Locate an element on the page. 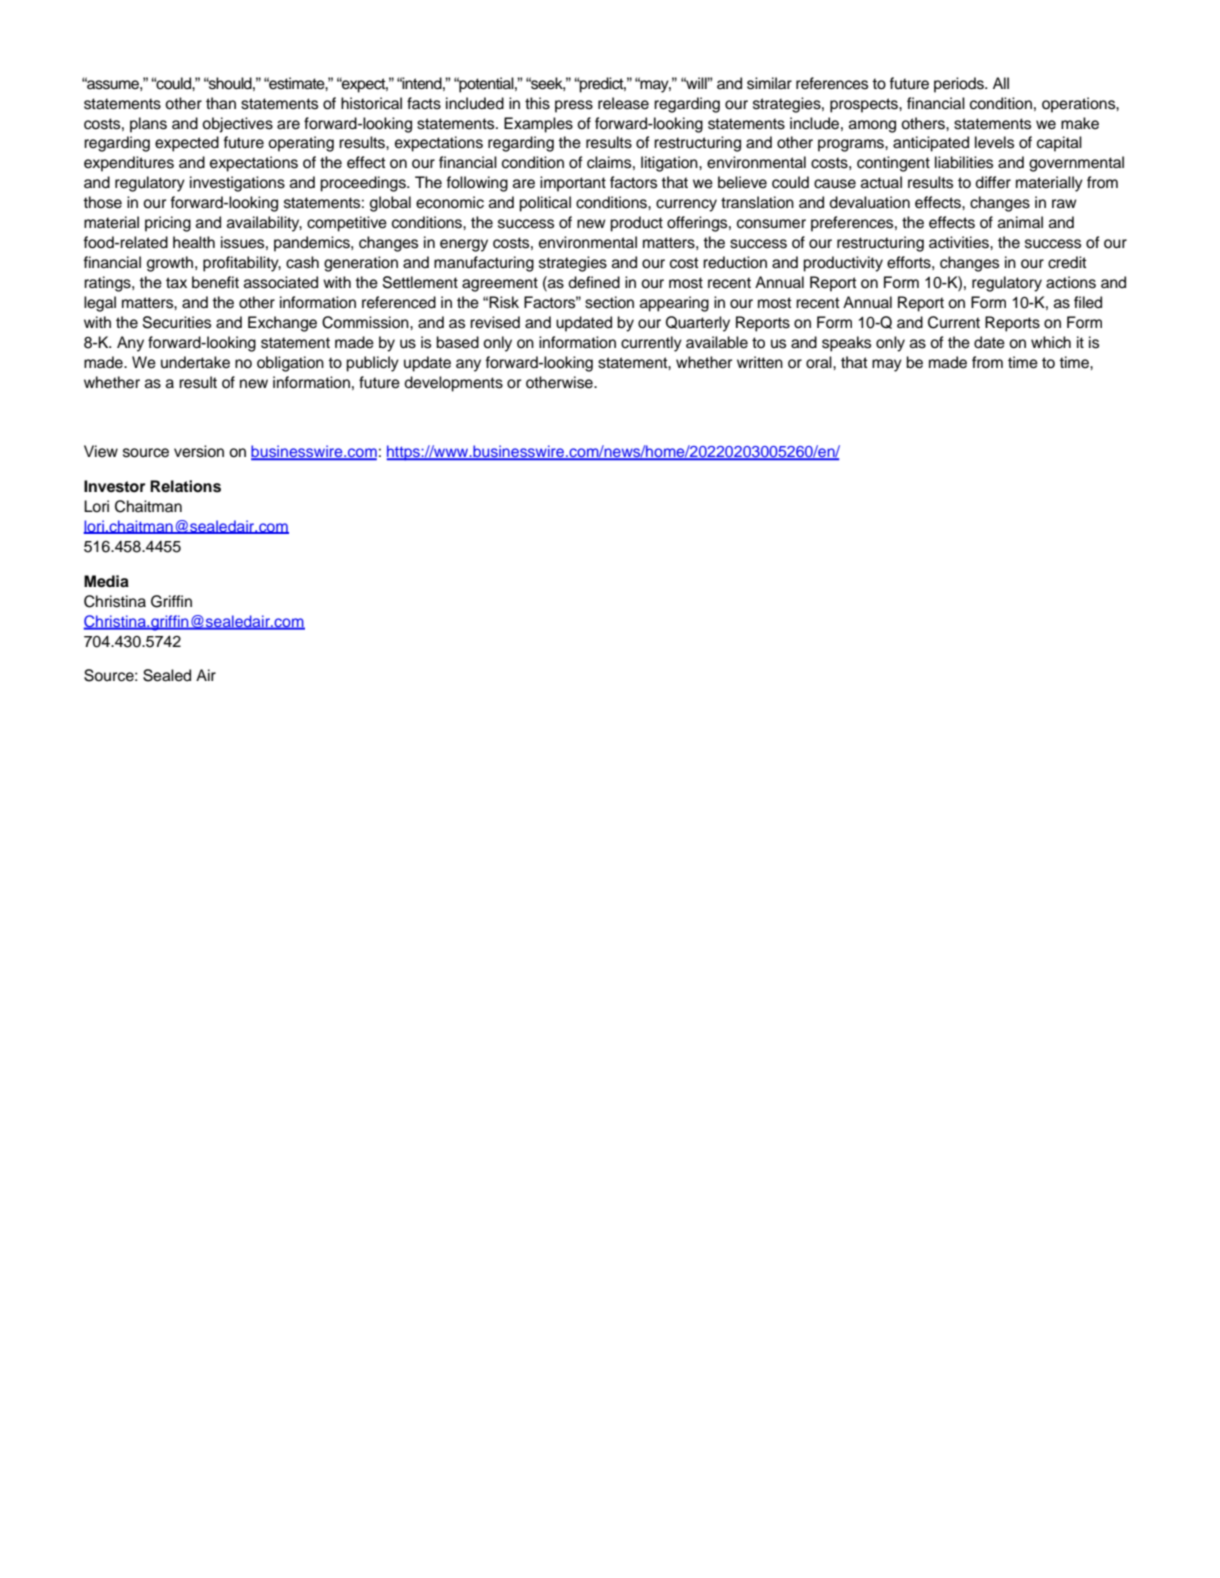 The width and height of the page is (1220, 1578). periods is located at coordinates (960, 85).
